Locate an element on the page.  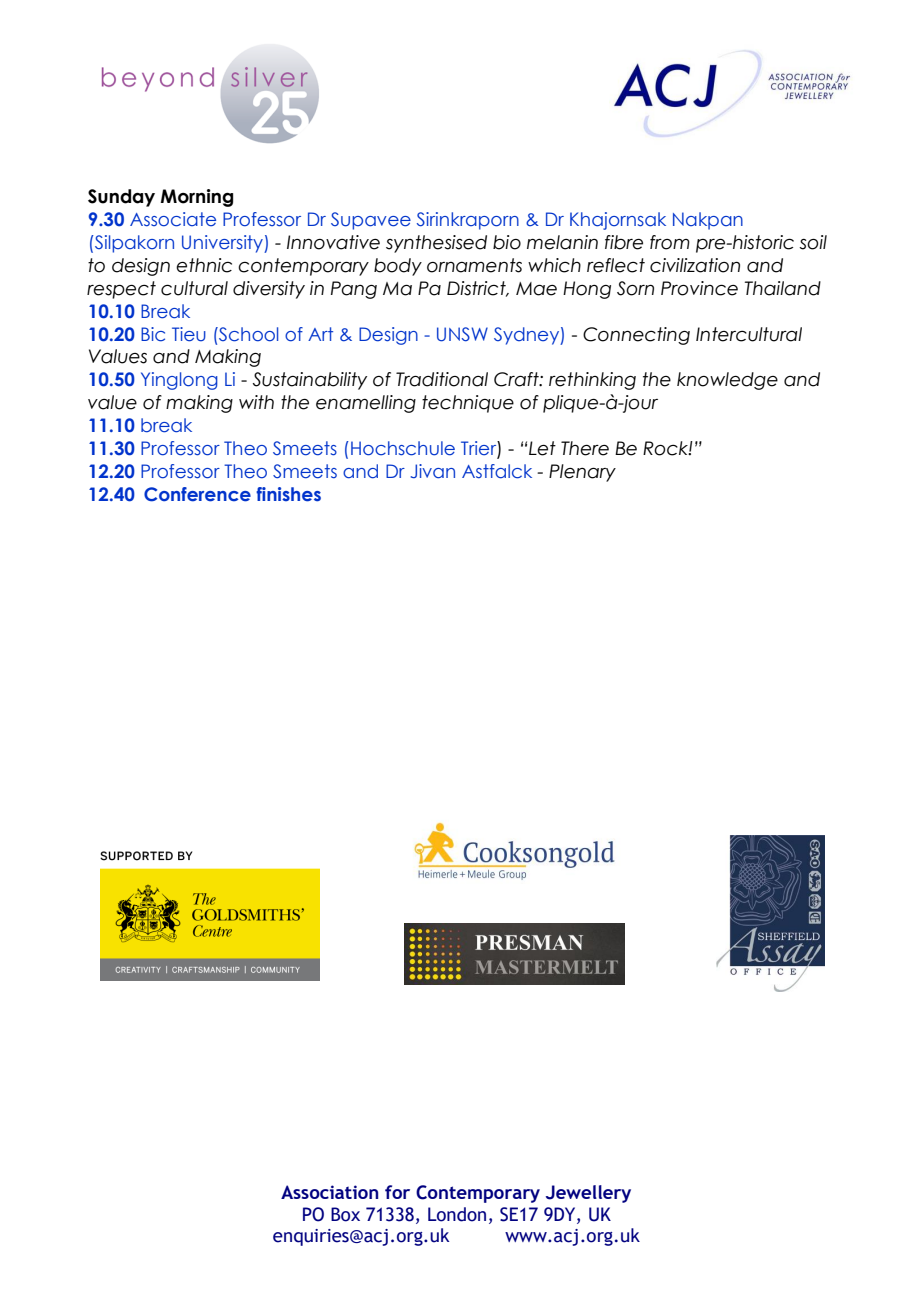
There is located at coordinates (585, 448).
